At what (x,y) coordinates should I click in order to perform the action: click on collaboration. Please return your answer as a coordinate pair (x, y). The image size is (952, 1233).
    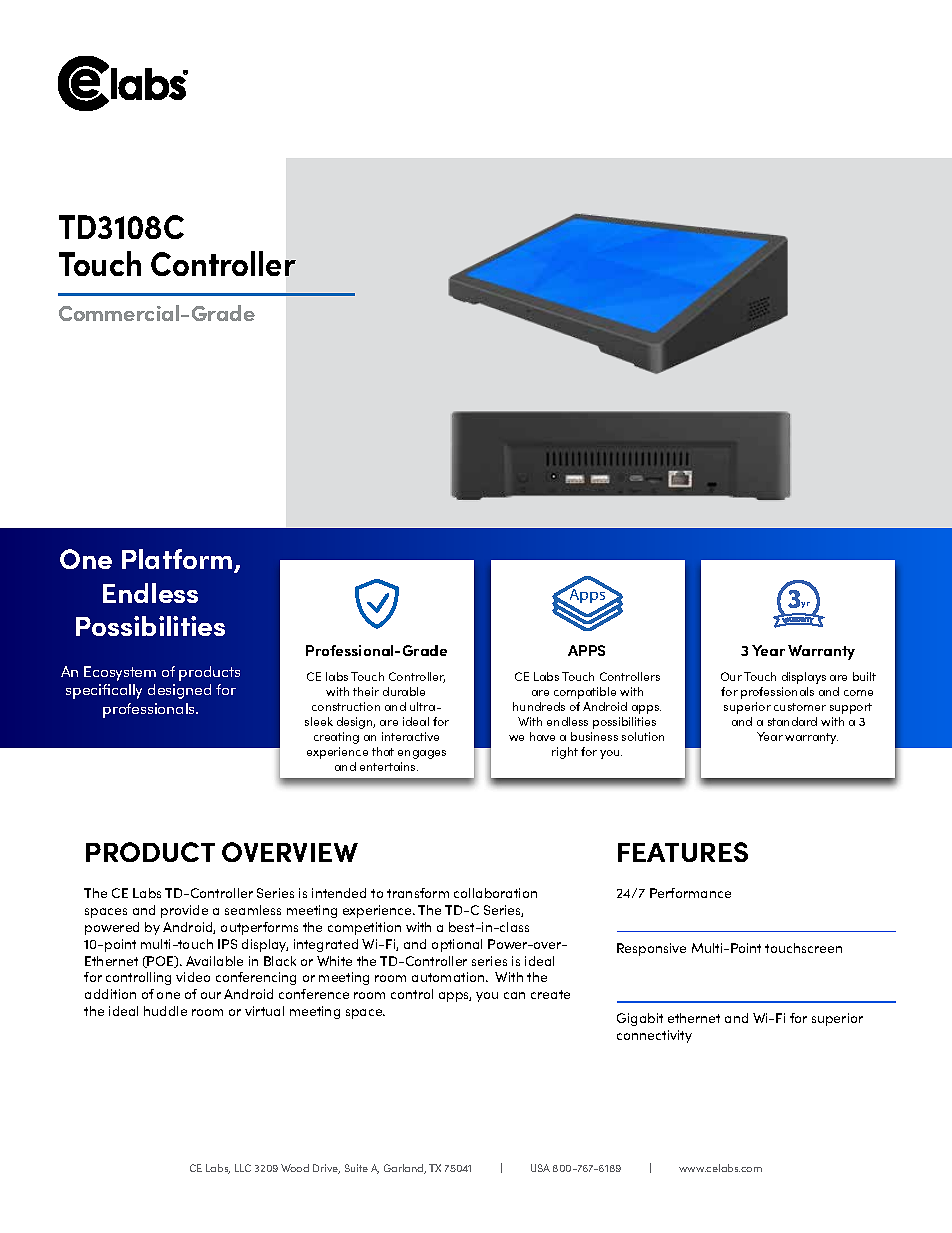
    Looking at the image, I should click on (495, 893).
